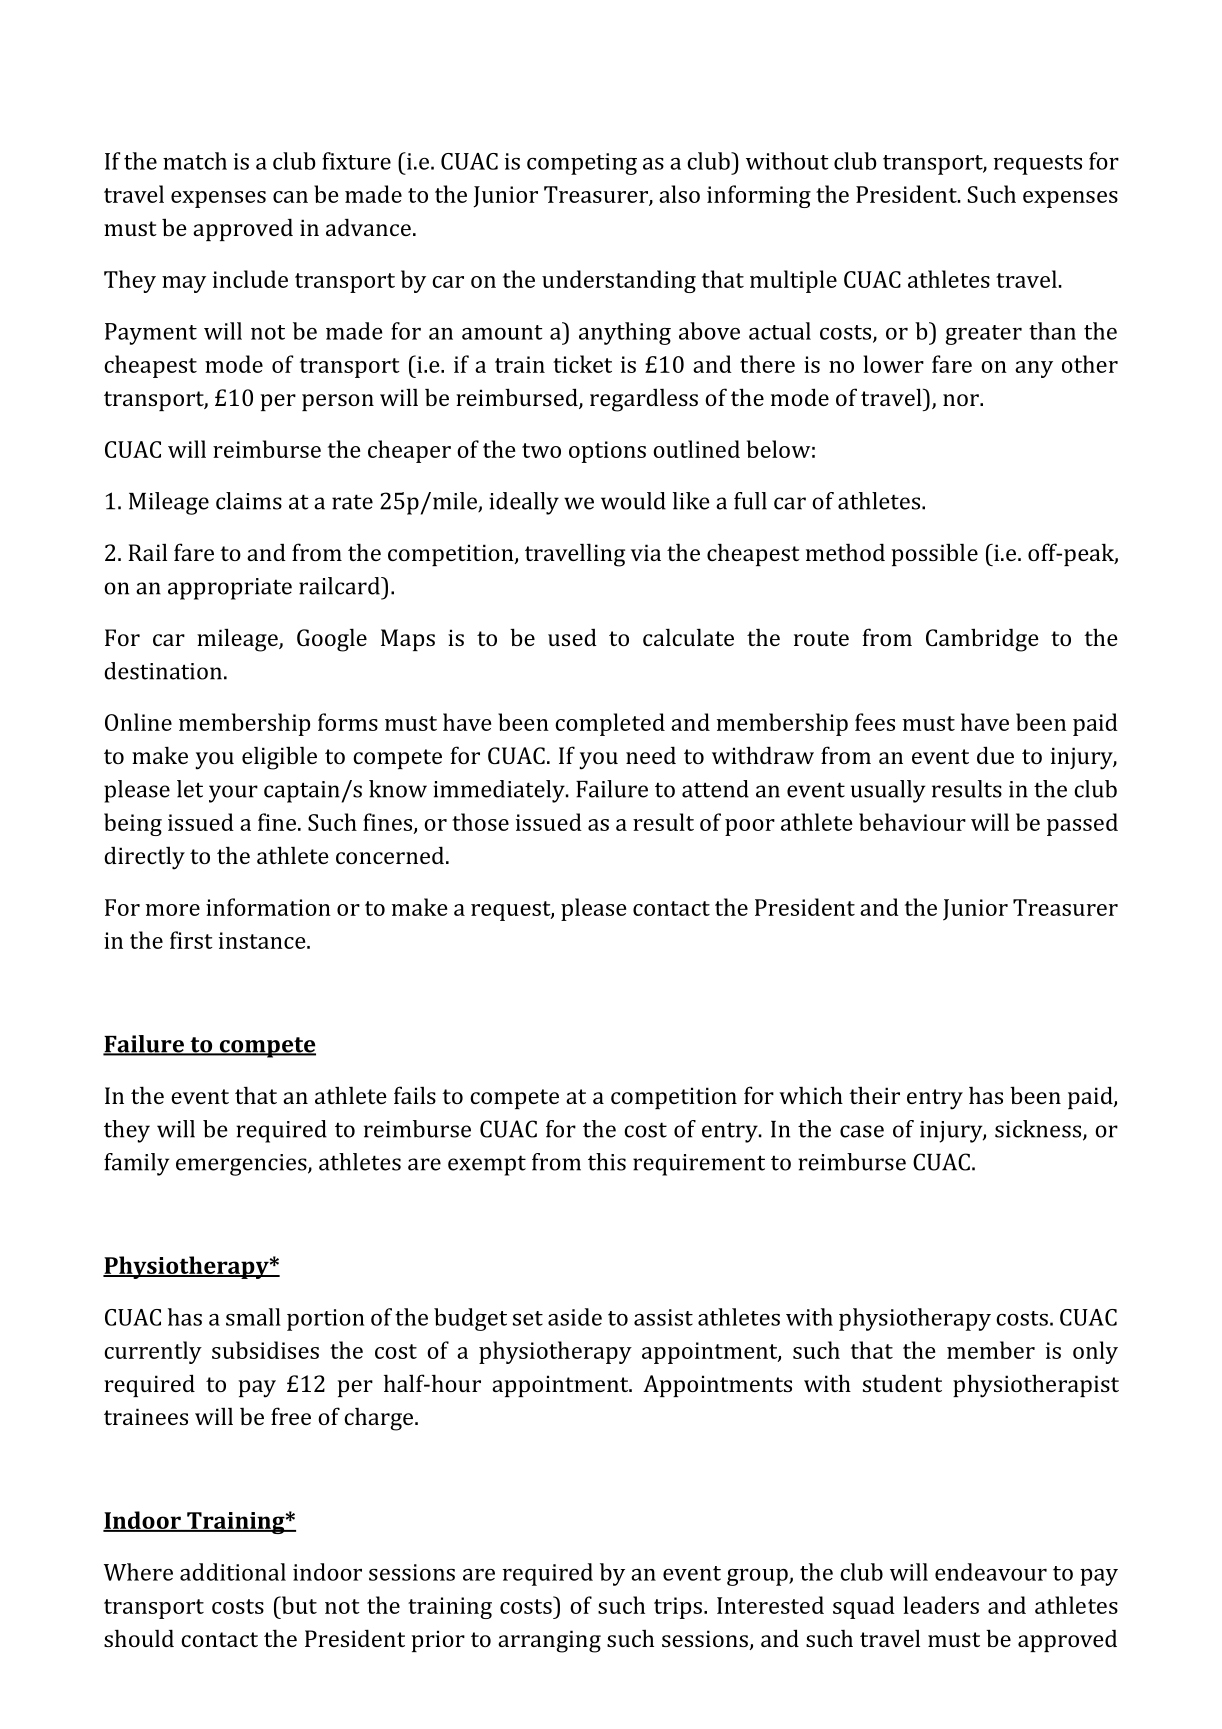 The height and width of the image is (1729, 1222). What do you see at coordinates (253, 1317) in the image?
I see `small` at bounding box center [253, 1317].
